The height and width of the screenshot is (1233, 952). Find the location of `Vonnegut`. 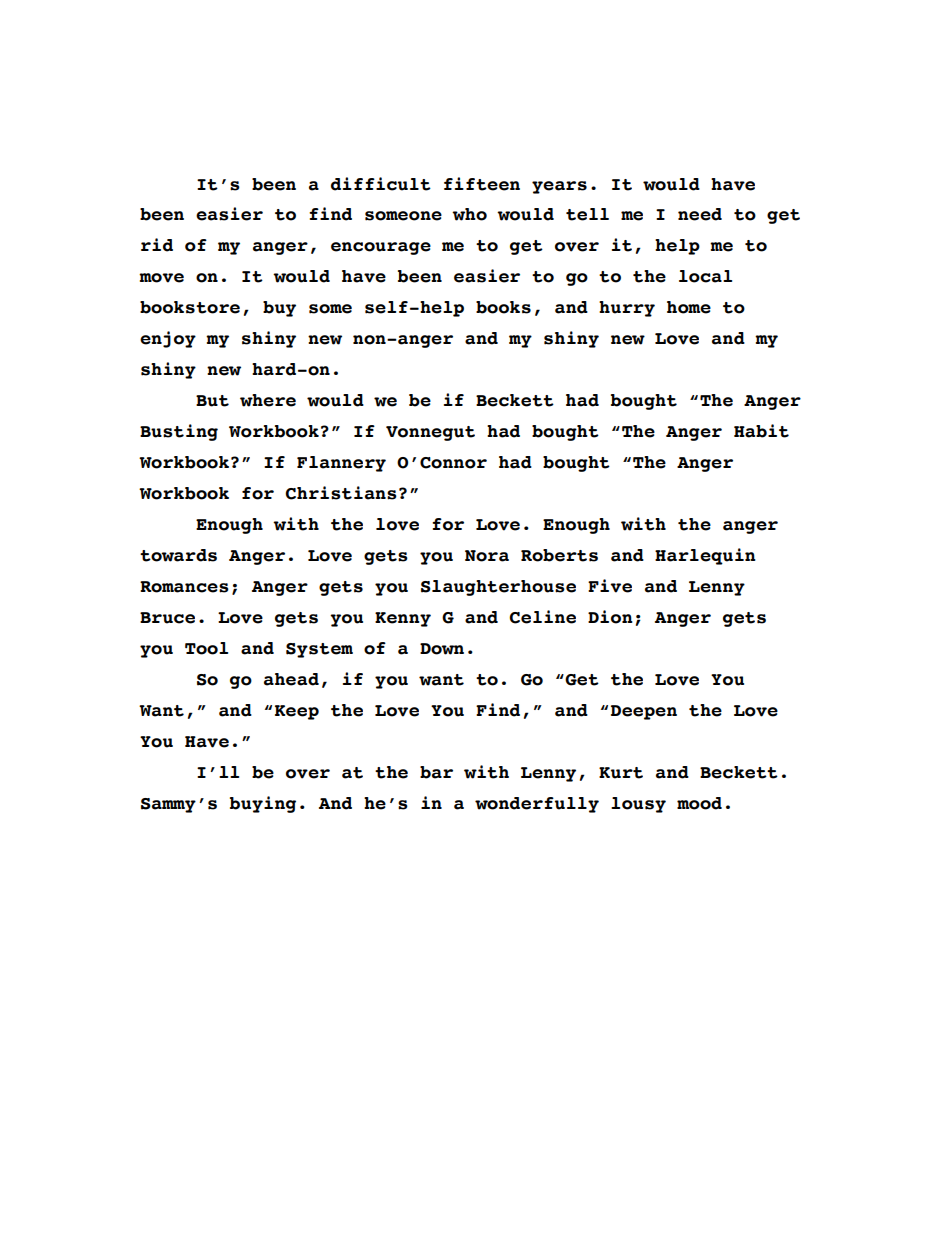

Vonnegut is located at coordinates (430, 433).
